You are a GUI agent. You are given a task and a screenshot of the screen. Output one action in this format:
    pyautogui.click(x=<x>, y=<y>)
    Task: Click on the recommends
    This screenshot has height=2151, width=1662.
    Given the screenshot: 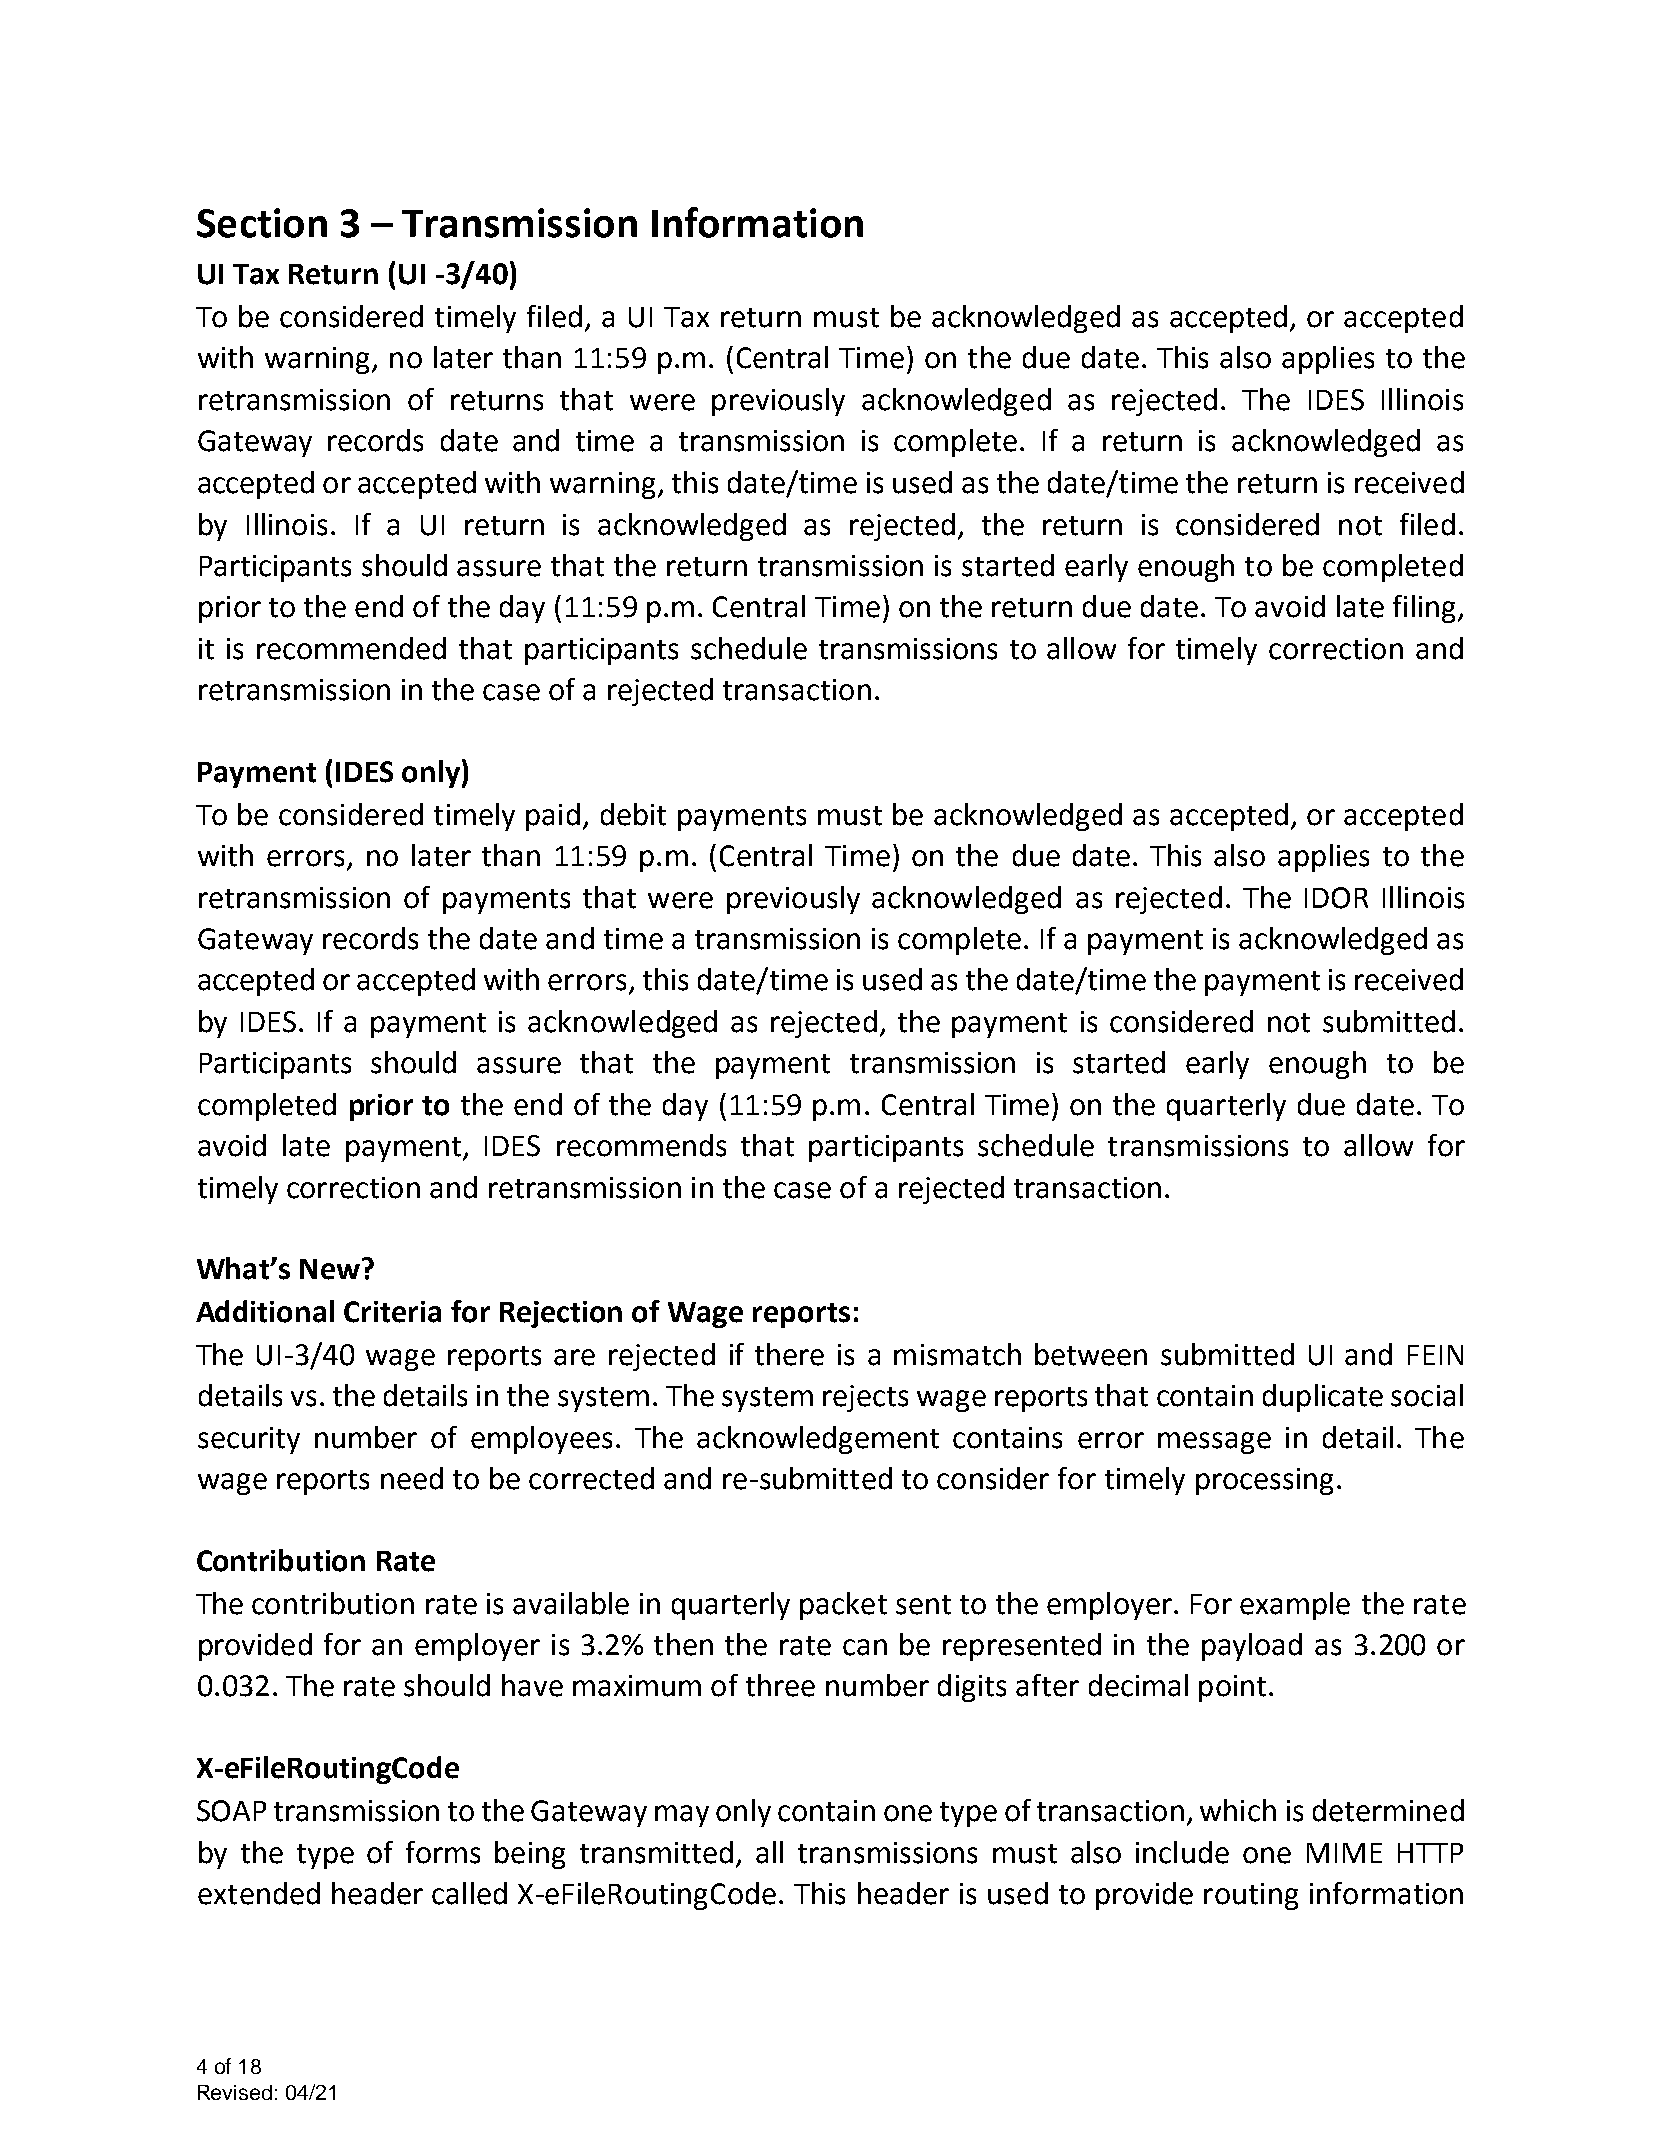 What is the action you would take?
    pyautogui.click(x=641, y=1145)
